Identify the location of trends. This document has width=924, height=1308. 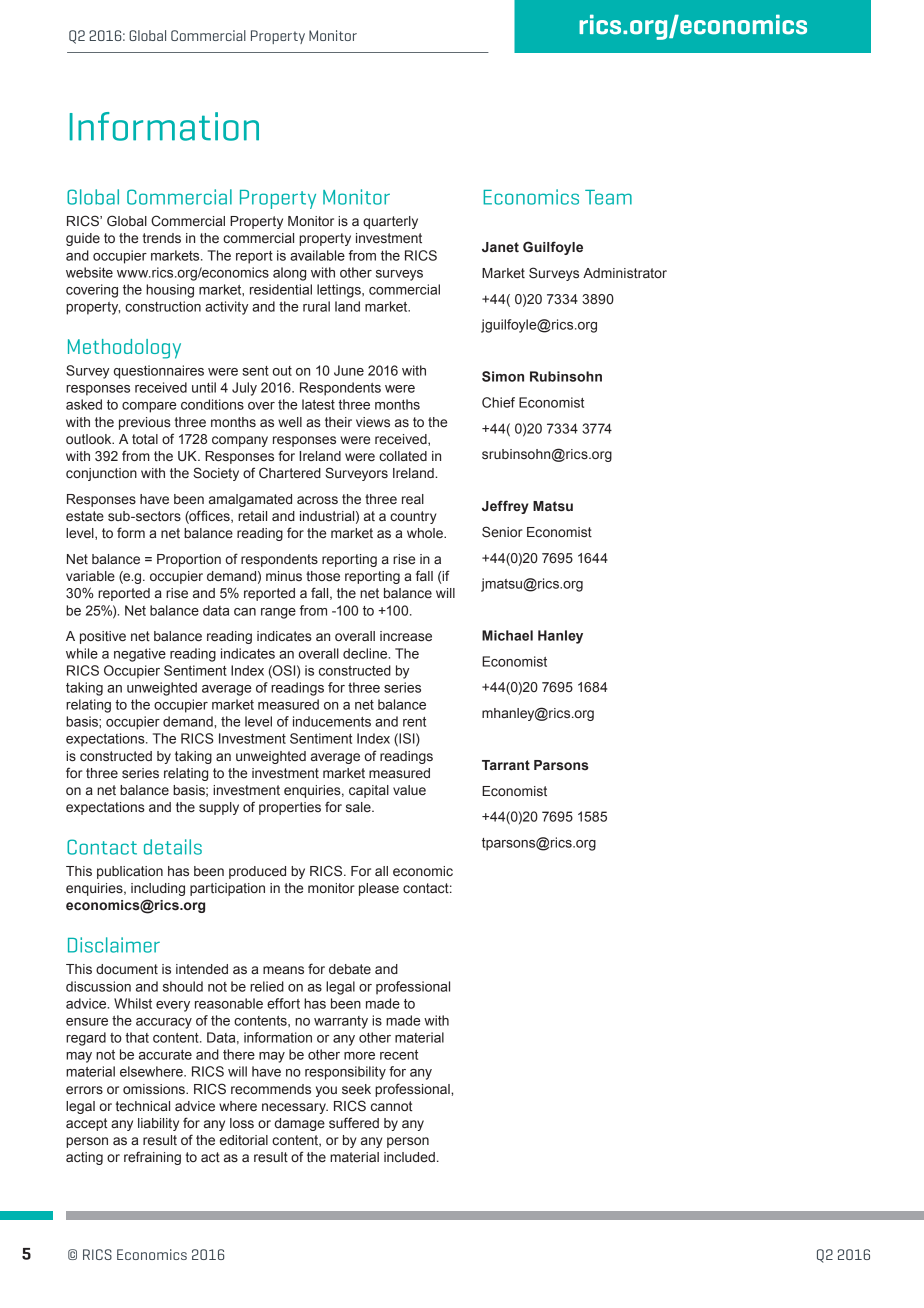
(162, 238).
